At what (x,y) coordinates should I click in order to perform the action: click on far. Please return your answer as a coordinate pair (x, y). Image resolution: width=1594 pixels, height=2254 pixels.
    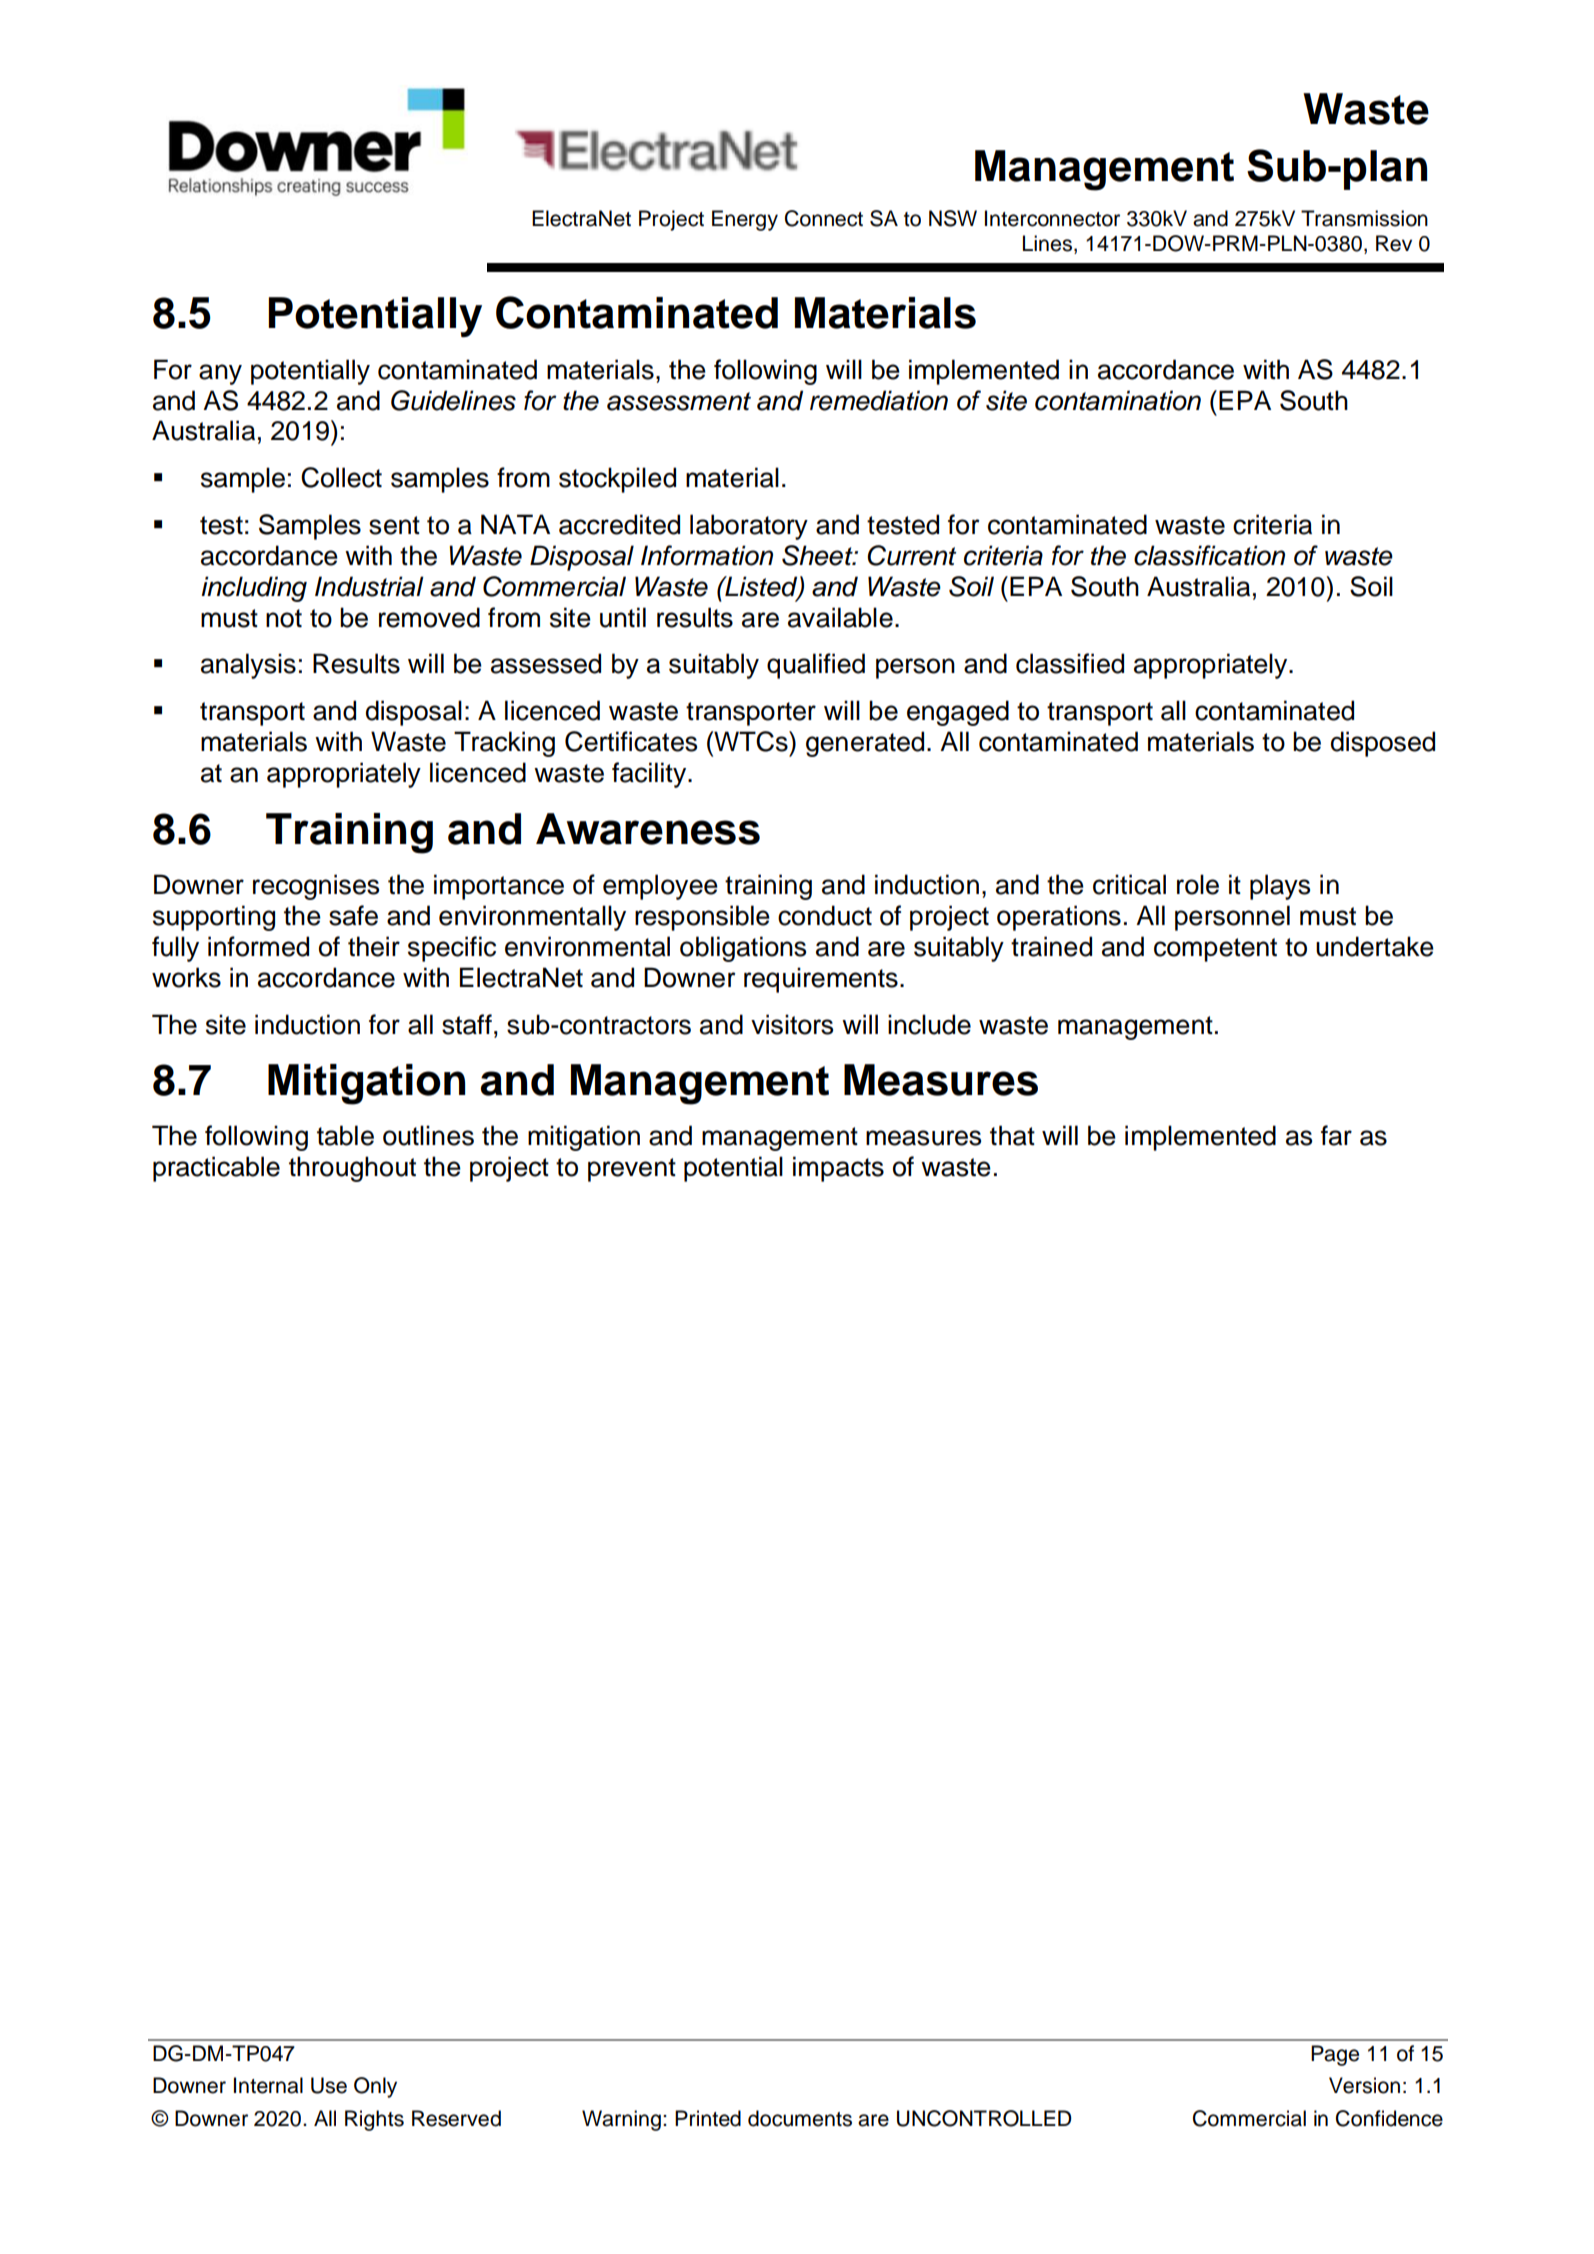
    Looking at the image, I should click on (1336, 1135).
